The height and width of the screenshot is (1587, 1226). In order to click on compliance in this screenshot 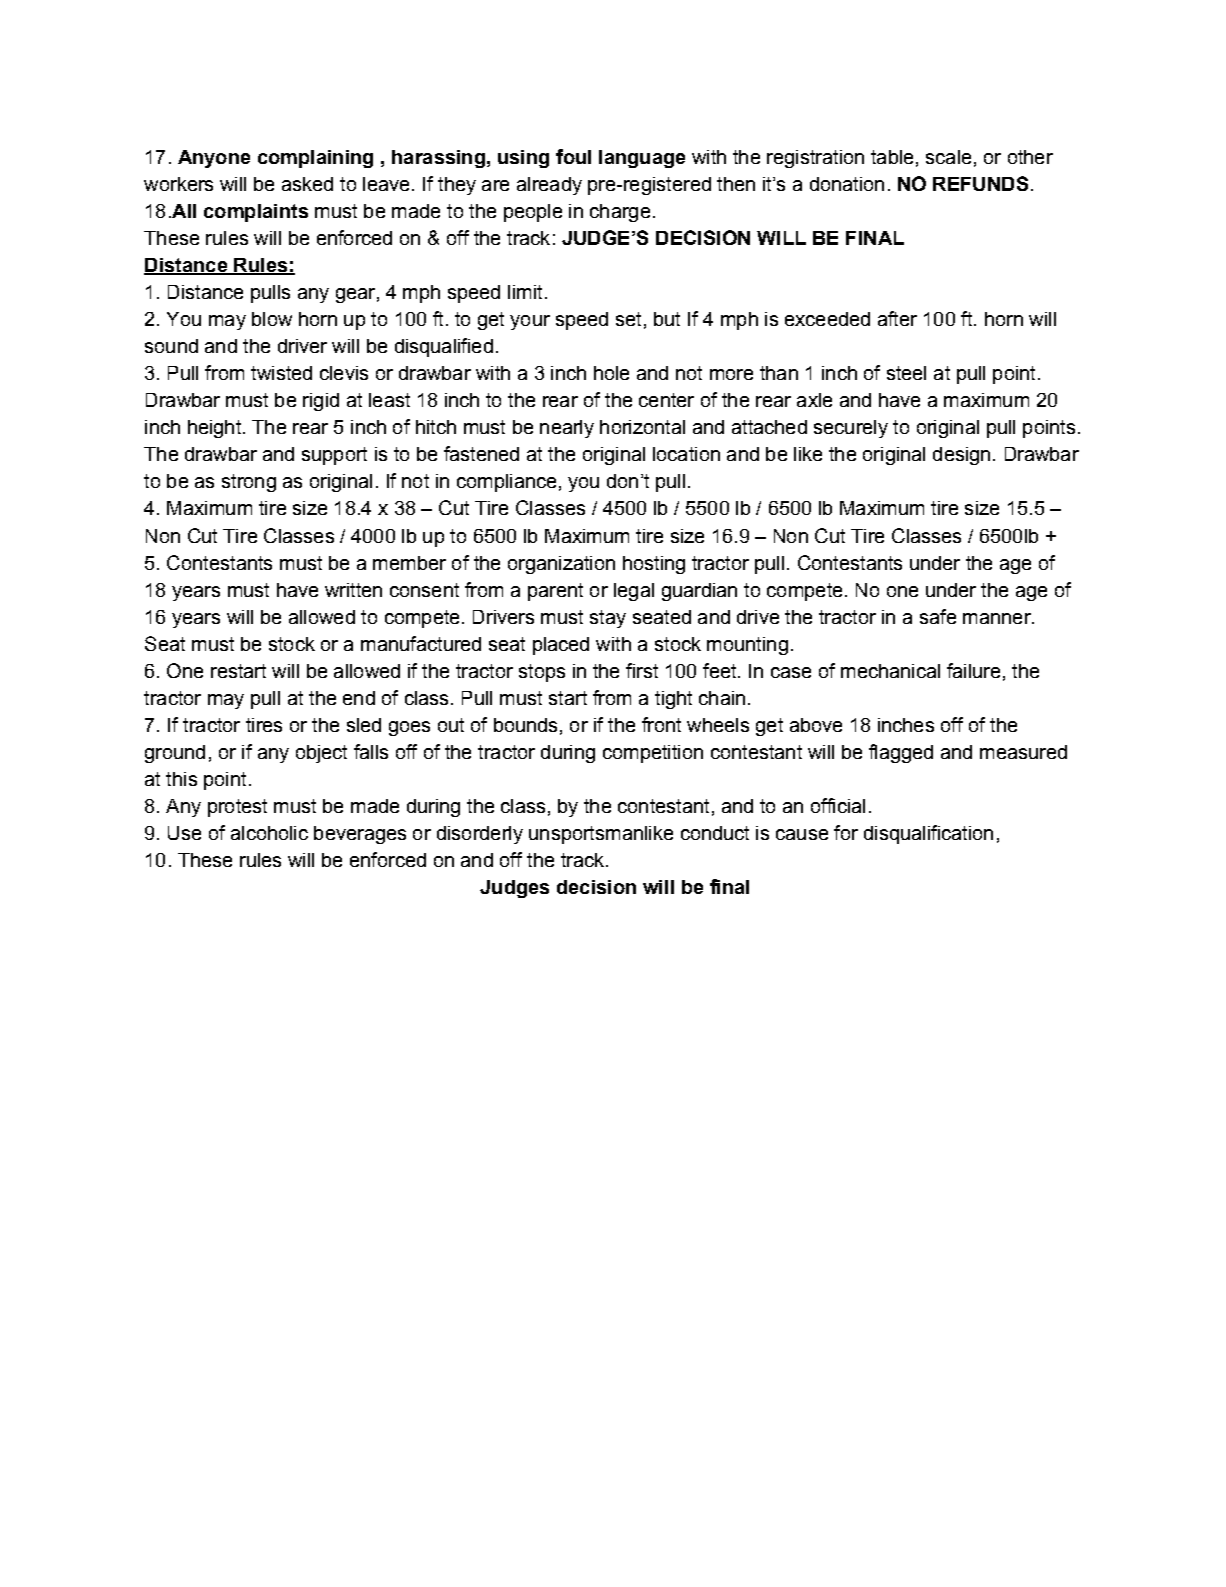, I will do `click(506, 483)`.
